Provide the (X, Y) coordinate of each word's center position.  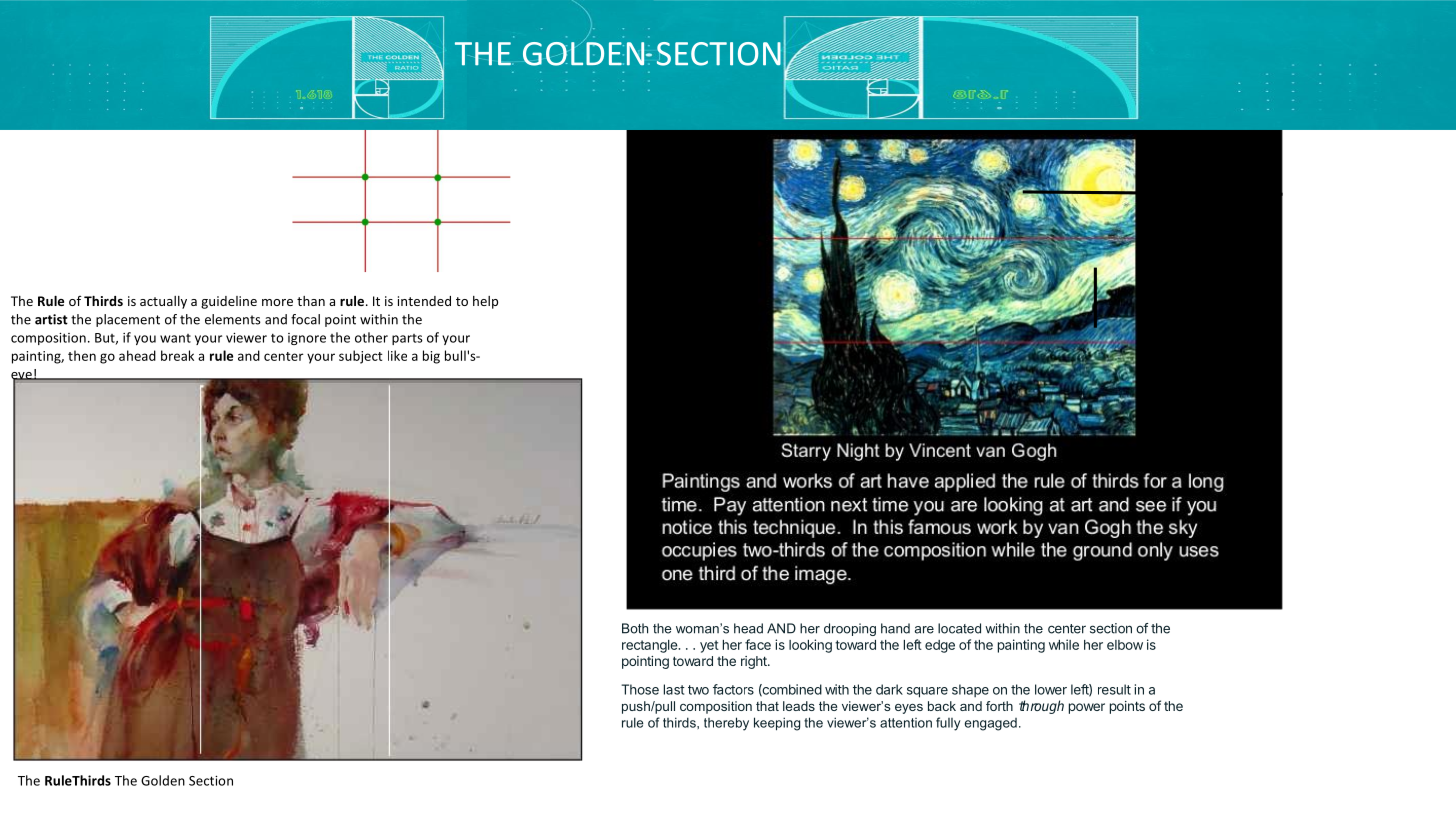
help (485, 302)
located (959, 628)
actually (163, 302)
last (674, 689)
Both (635, 628)
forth (999, 706)
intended (424, 301)
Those (640, 689)
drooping (850, 629)
